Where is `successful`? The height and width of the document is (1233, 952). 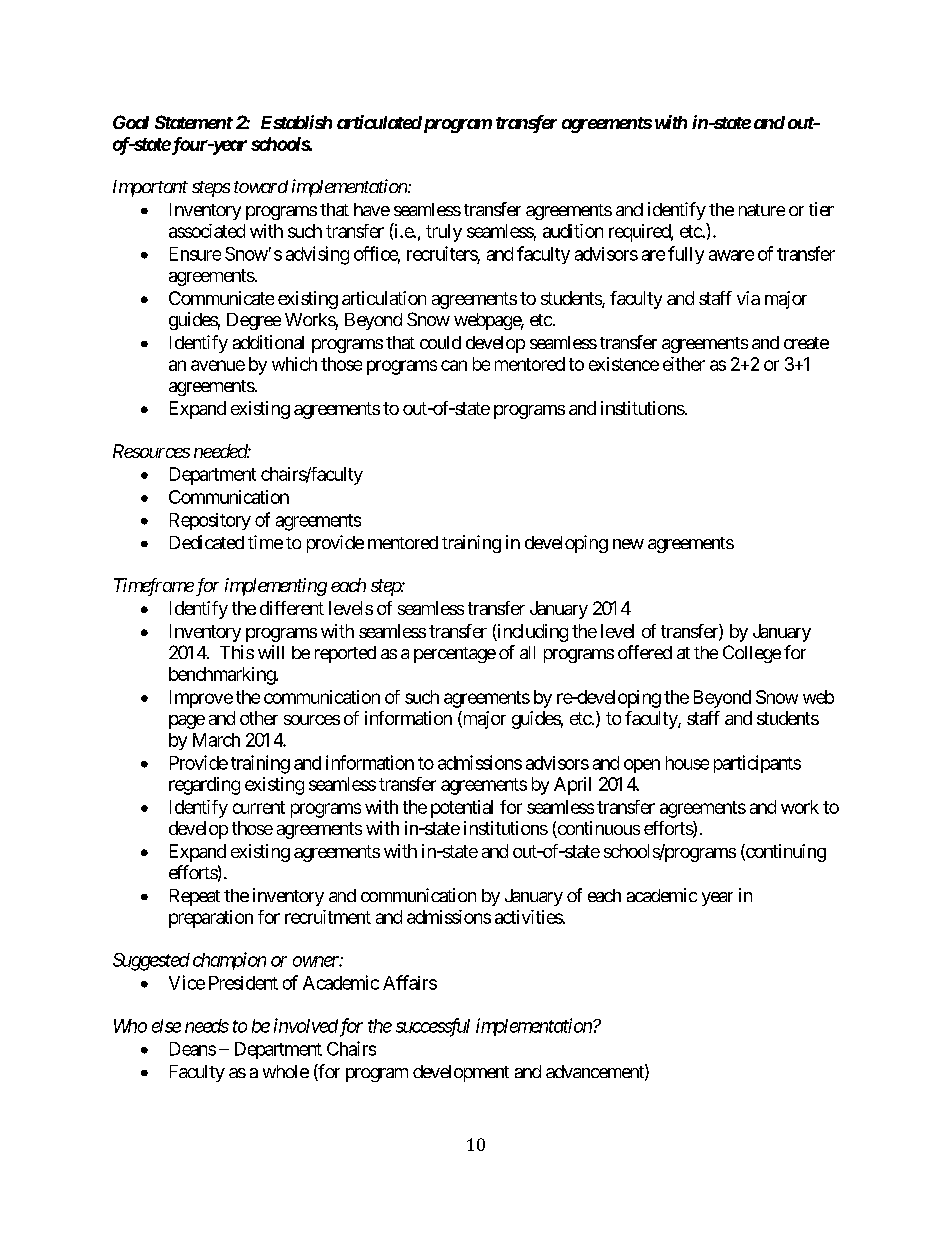
successful is located at coordinates (433, 1027).
